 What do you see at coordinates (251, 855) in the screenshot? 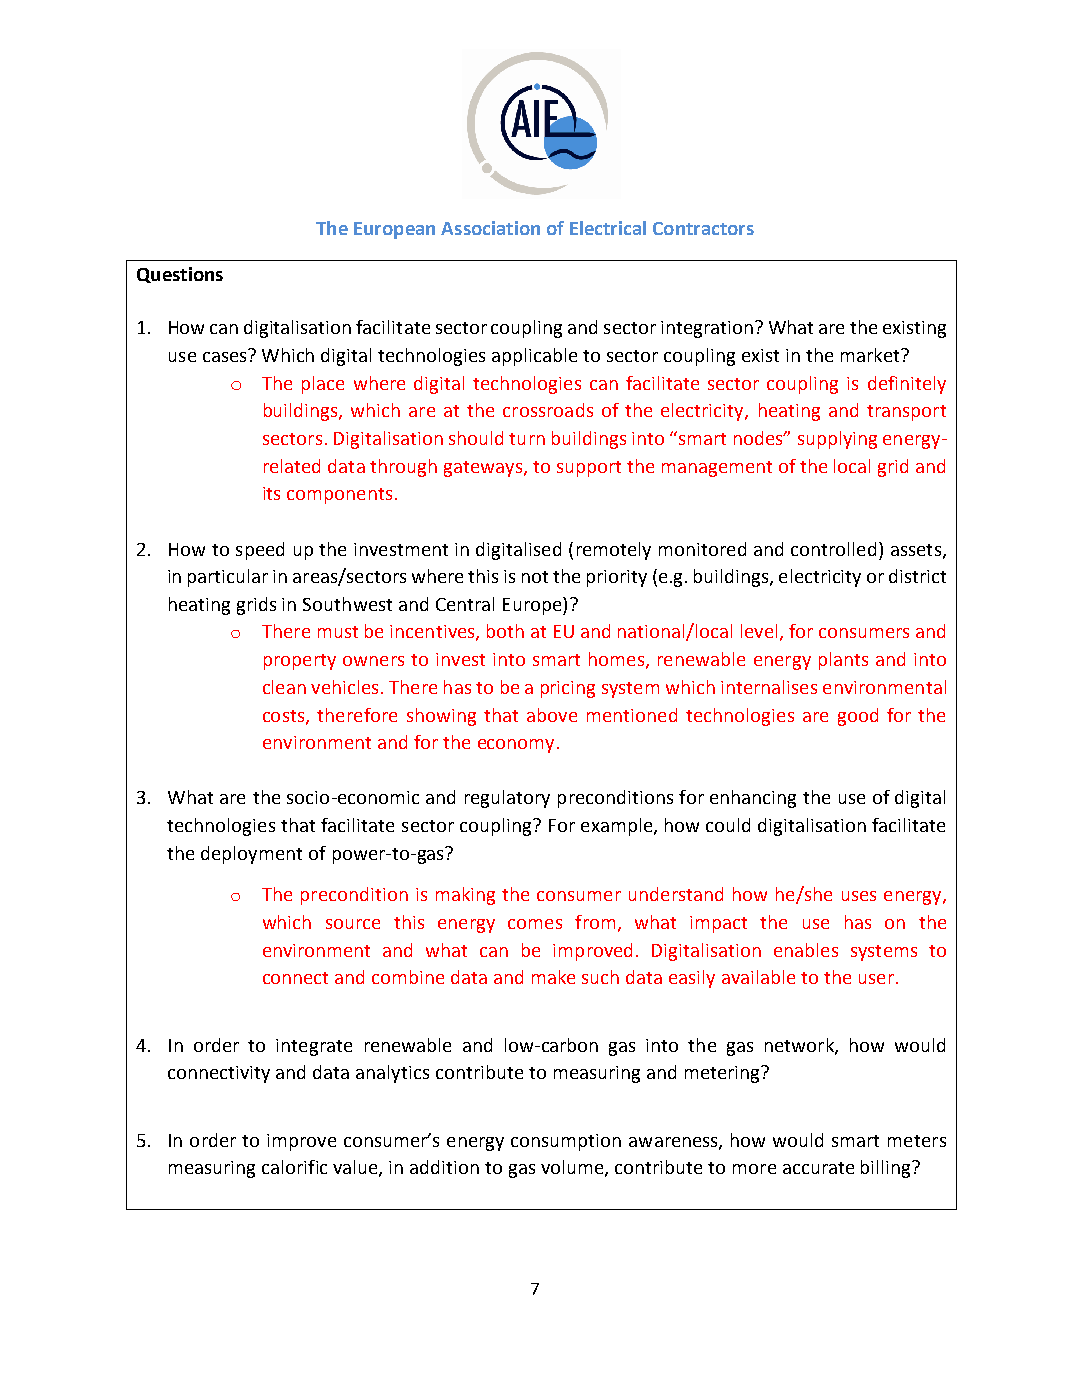
I see `deployment` at bounding box center [251, 855].
